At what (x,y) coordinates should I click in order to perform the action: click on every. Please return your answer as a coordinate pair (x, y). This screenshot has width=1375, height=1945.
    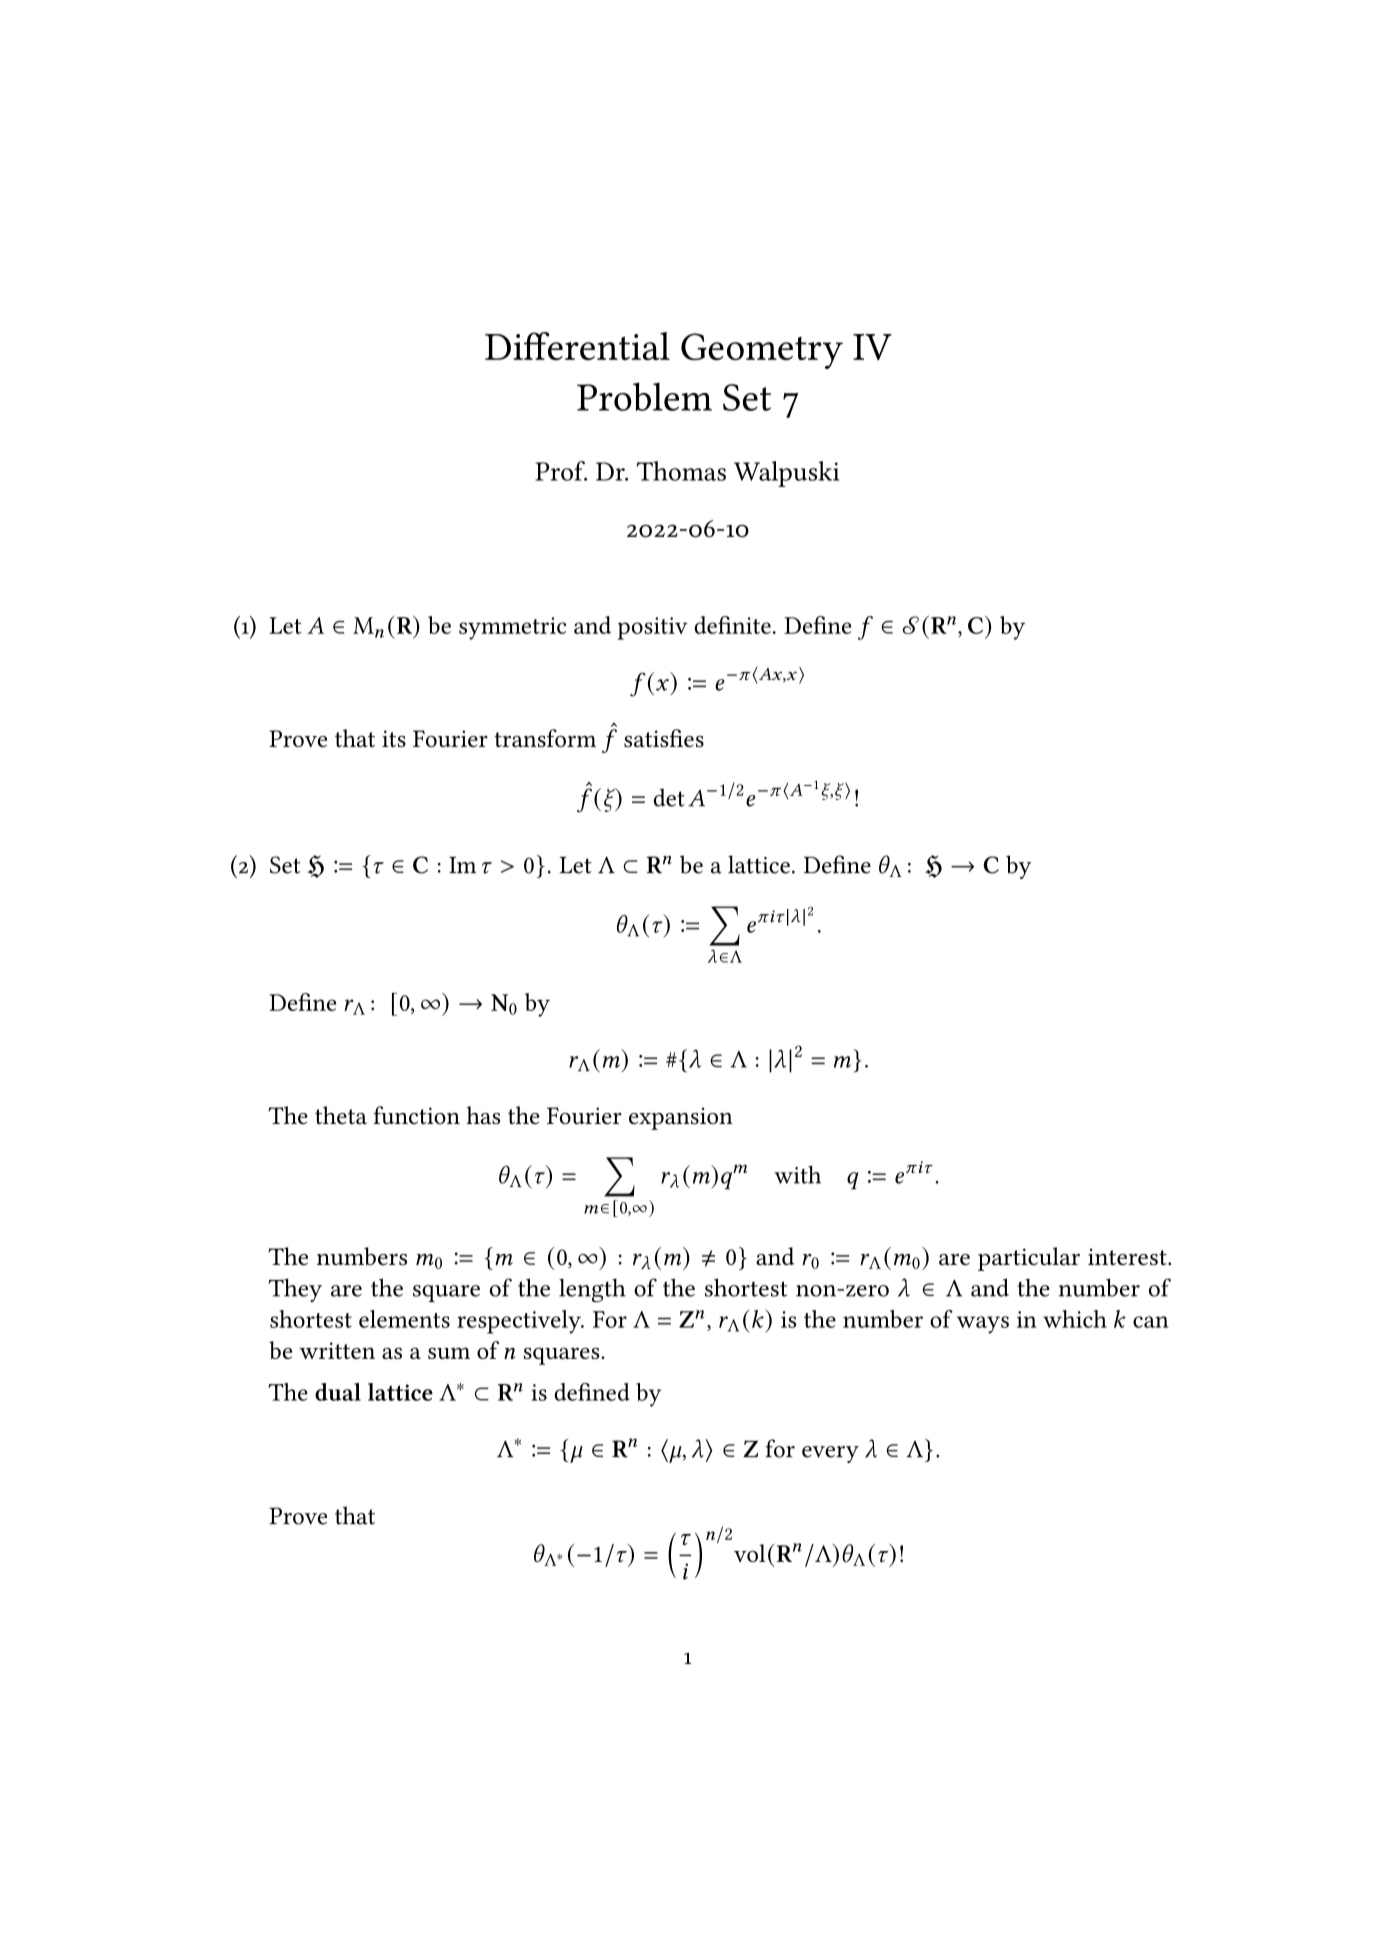
    Looking at the image, I should click on (830, 1454).
